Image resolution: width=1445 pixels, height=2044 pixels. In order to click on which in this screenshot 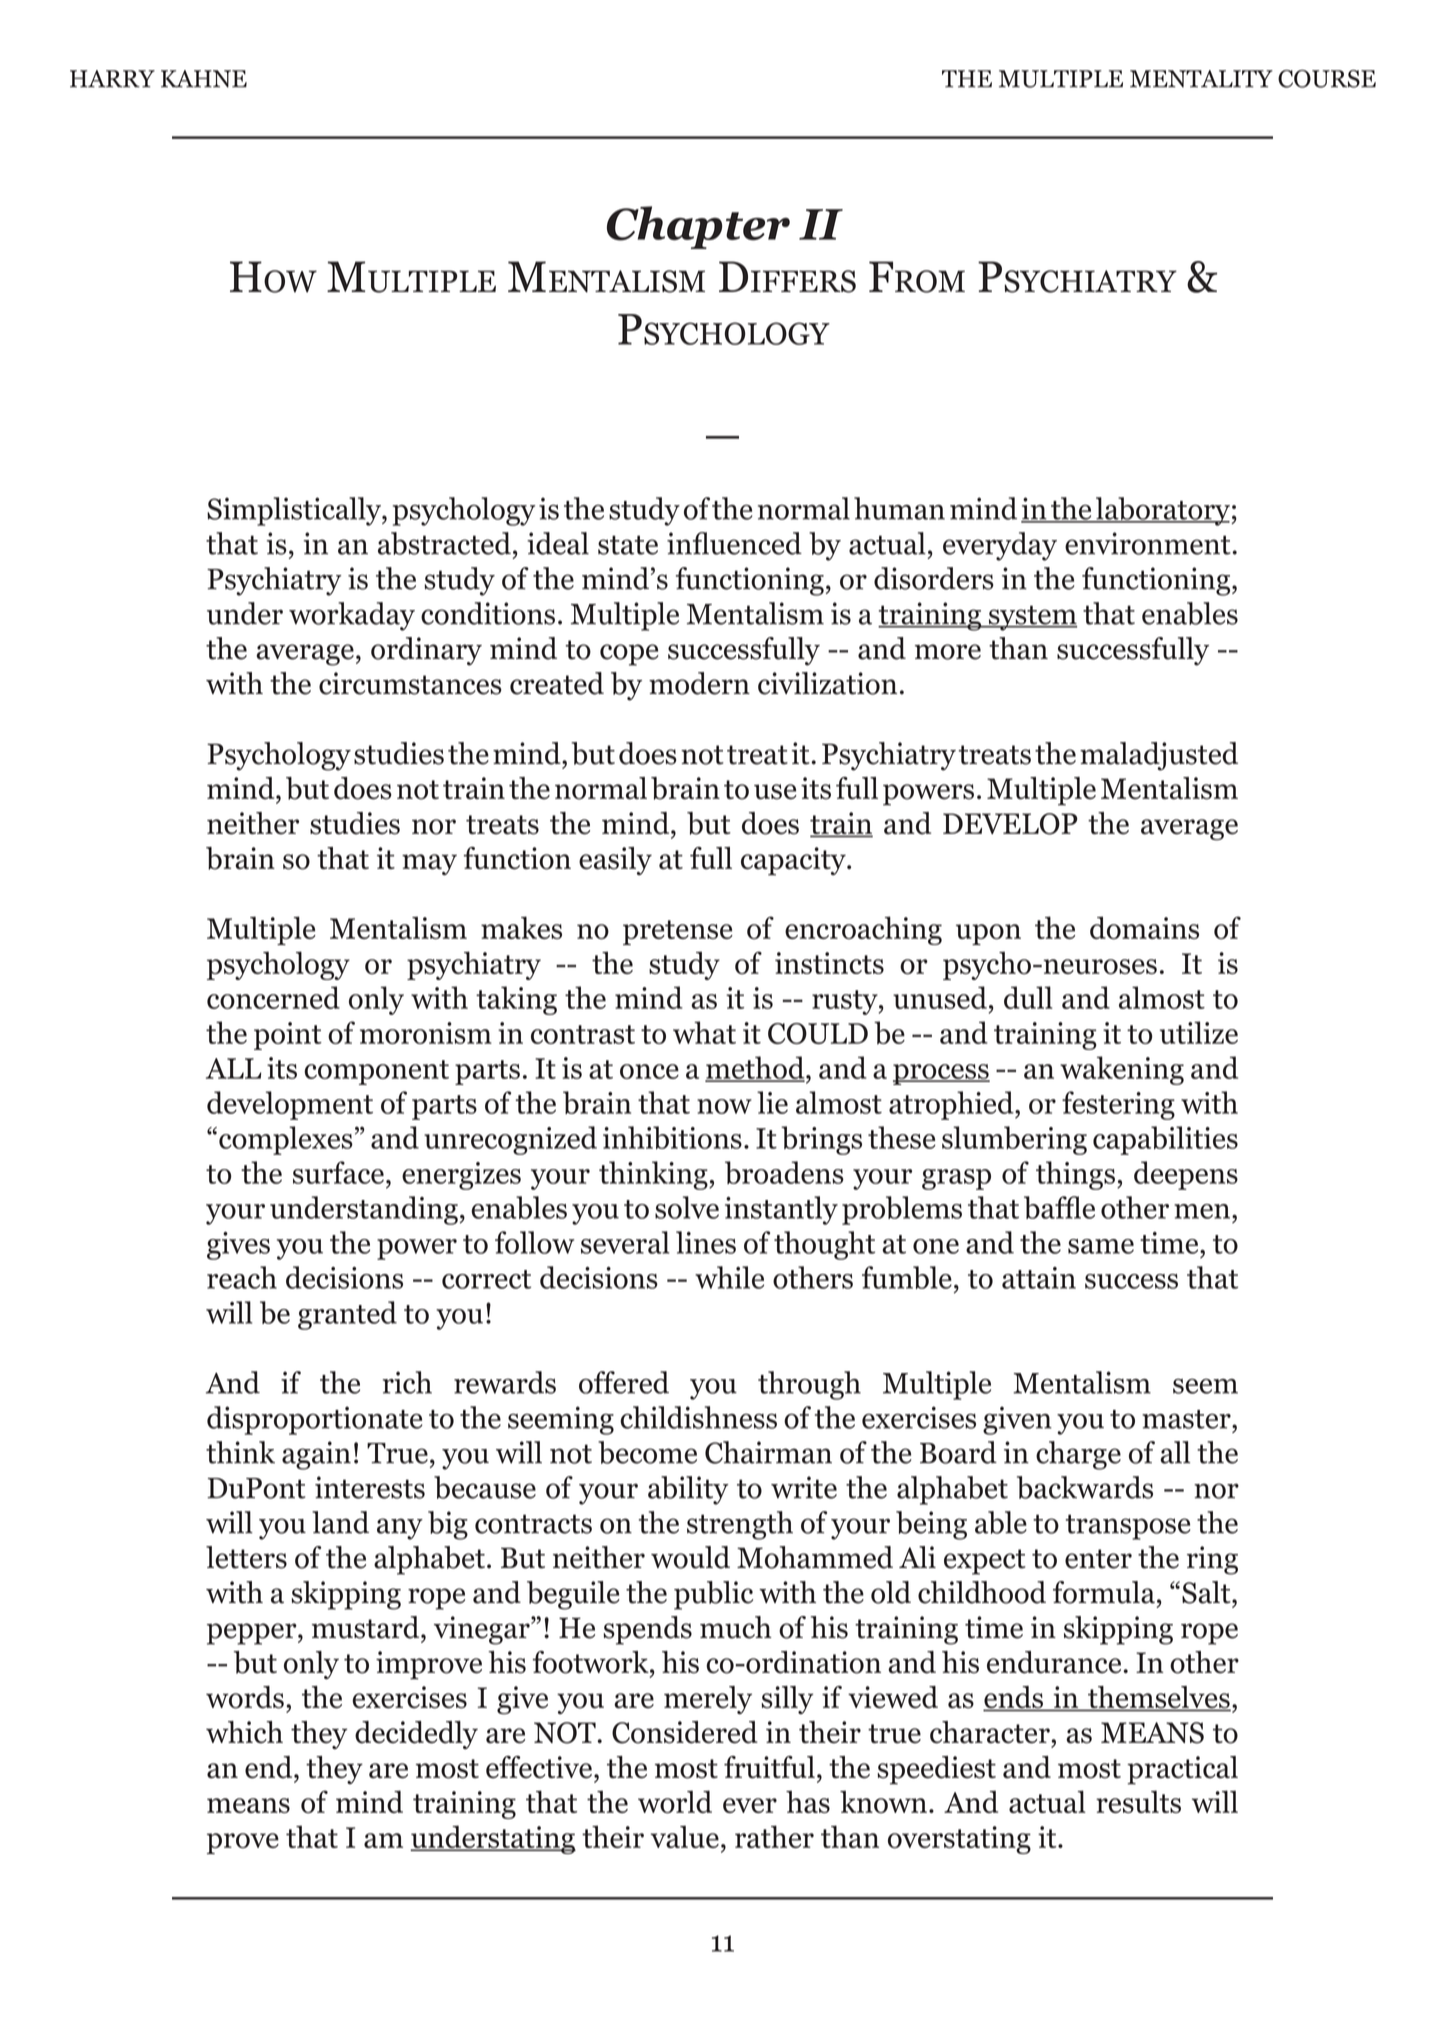, I will do `click(244, 1732)`.
